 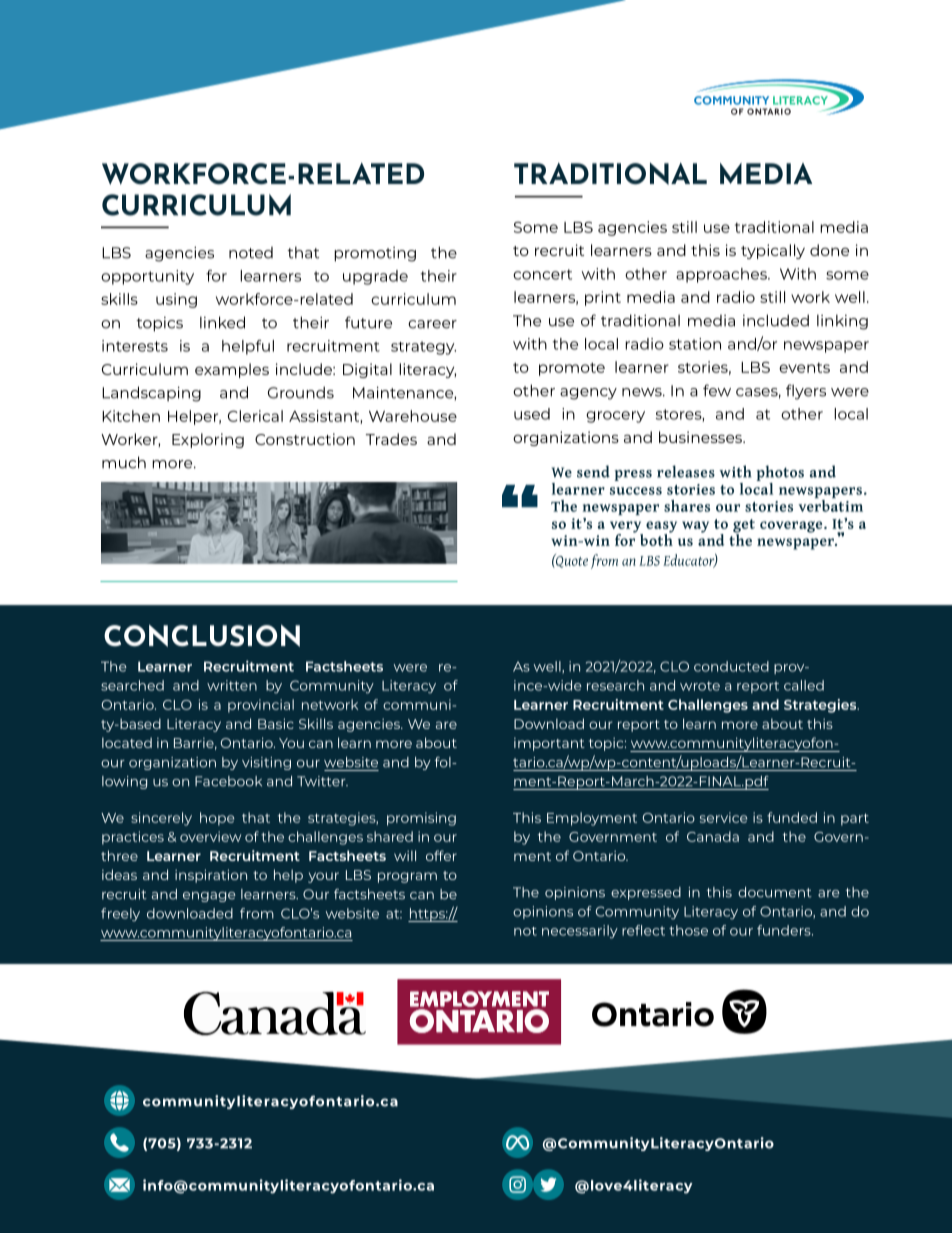 I want to click on typically, so click(x=773, y=251).
